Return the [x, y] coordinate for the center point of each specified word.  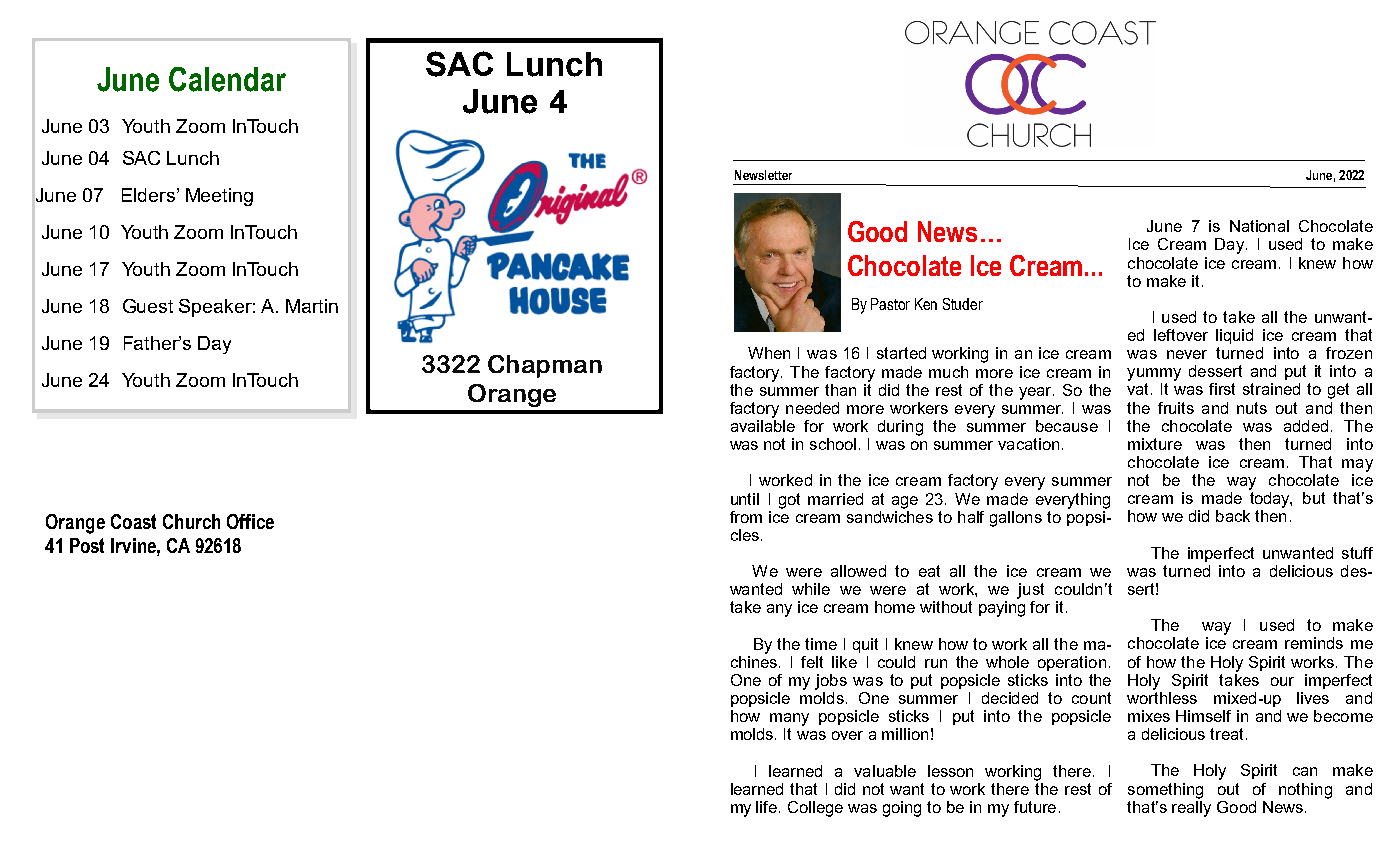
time [821, 644]
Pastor [890, 304]
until [745, 499]
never [1187, 354]
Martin [312, 306]
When [769, 353]
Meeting [219, 197]
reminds [1314, 643]
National [1259, 226]
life [768, 807]
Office [250, 521]
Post [87, 545]
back [1233, 516]
